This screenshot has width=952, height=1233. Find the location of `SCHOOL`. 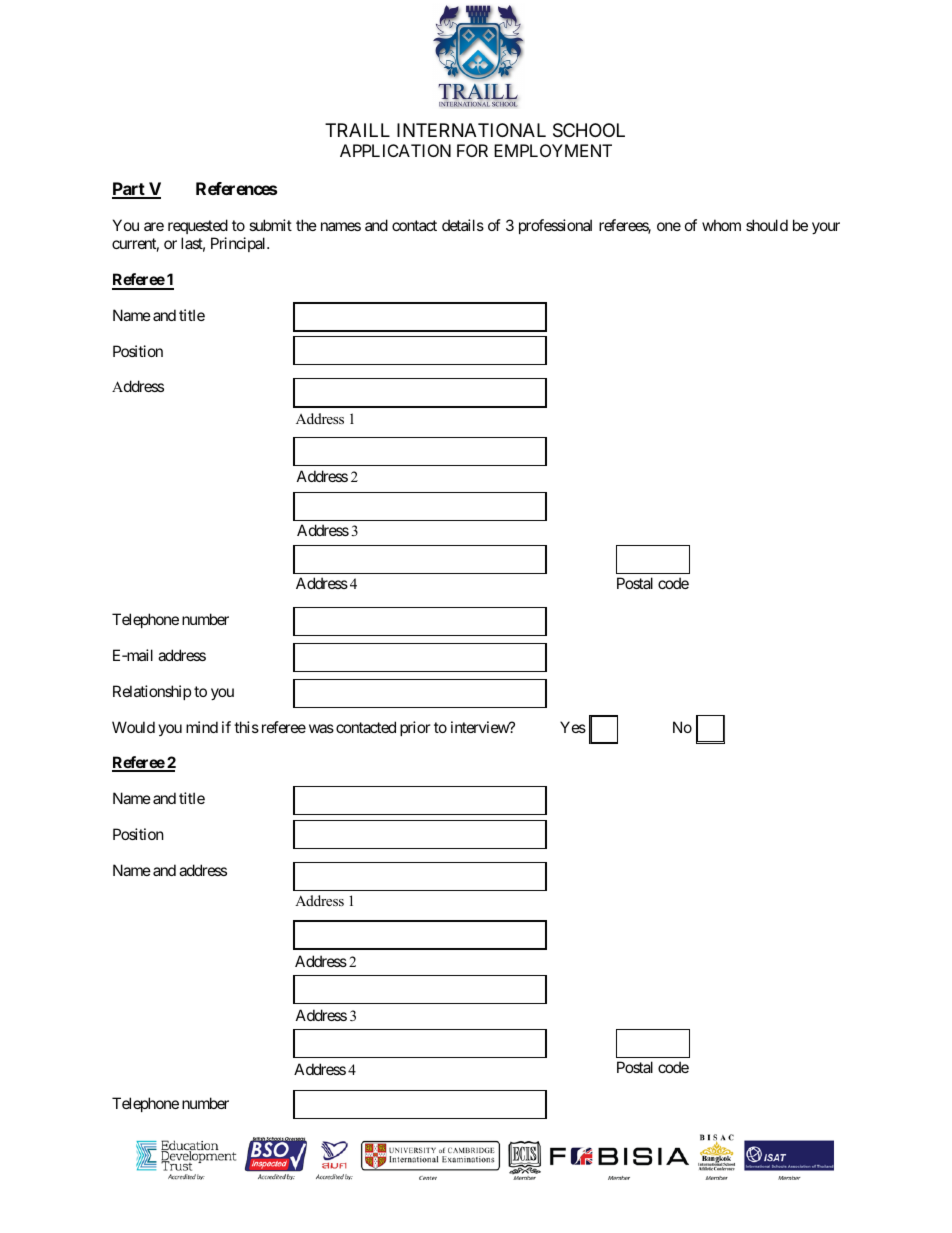

SCHOOL is located at coordinates (589, 130).
